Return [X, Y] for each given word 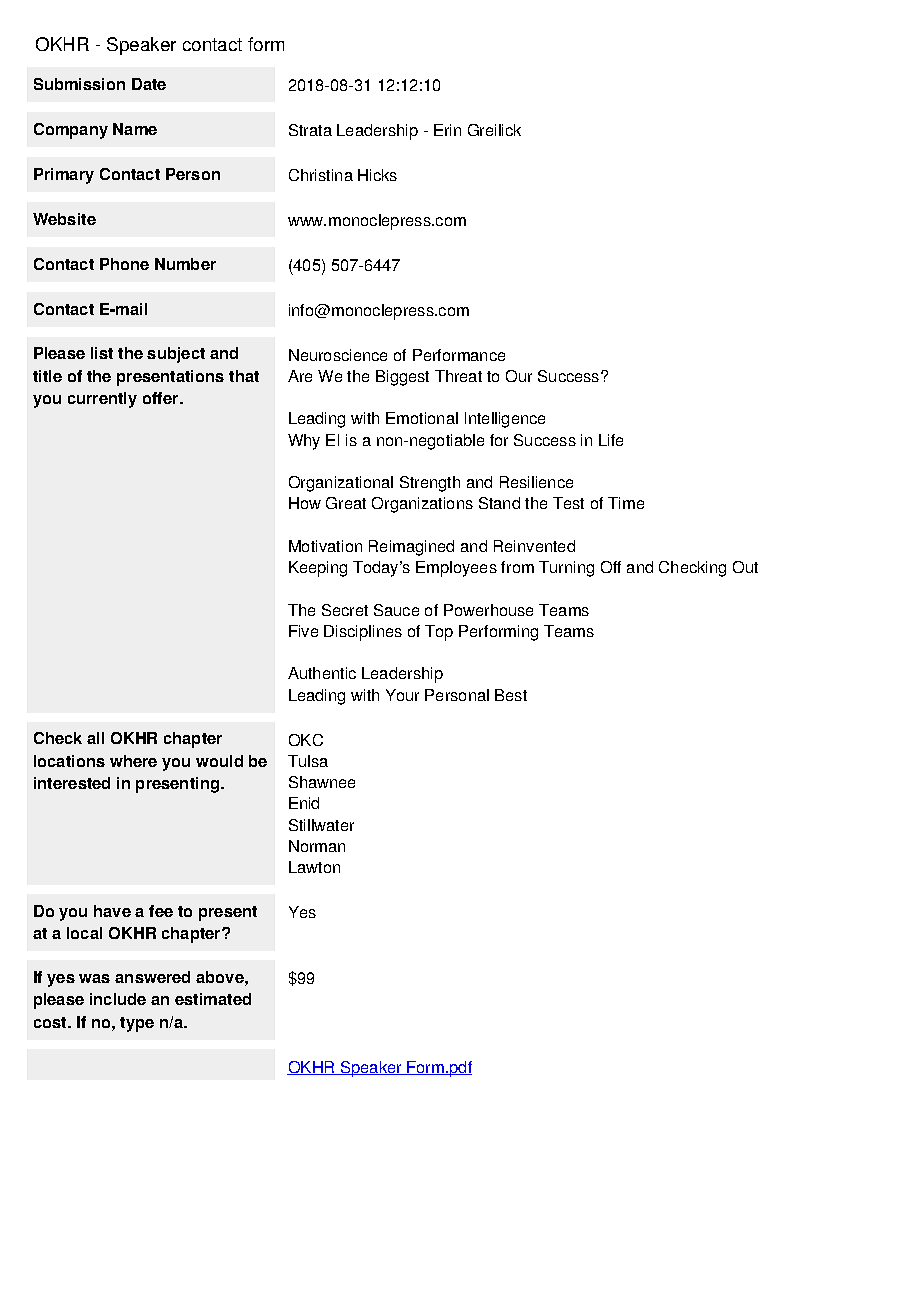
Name [135, 129]
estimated [213, 999]
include [118, 999]
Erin [447, 130]
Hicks [377, 175]
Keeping [318, 569]
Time [626, 503]
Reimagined [411, 548]
